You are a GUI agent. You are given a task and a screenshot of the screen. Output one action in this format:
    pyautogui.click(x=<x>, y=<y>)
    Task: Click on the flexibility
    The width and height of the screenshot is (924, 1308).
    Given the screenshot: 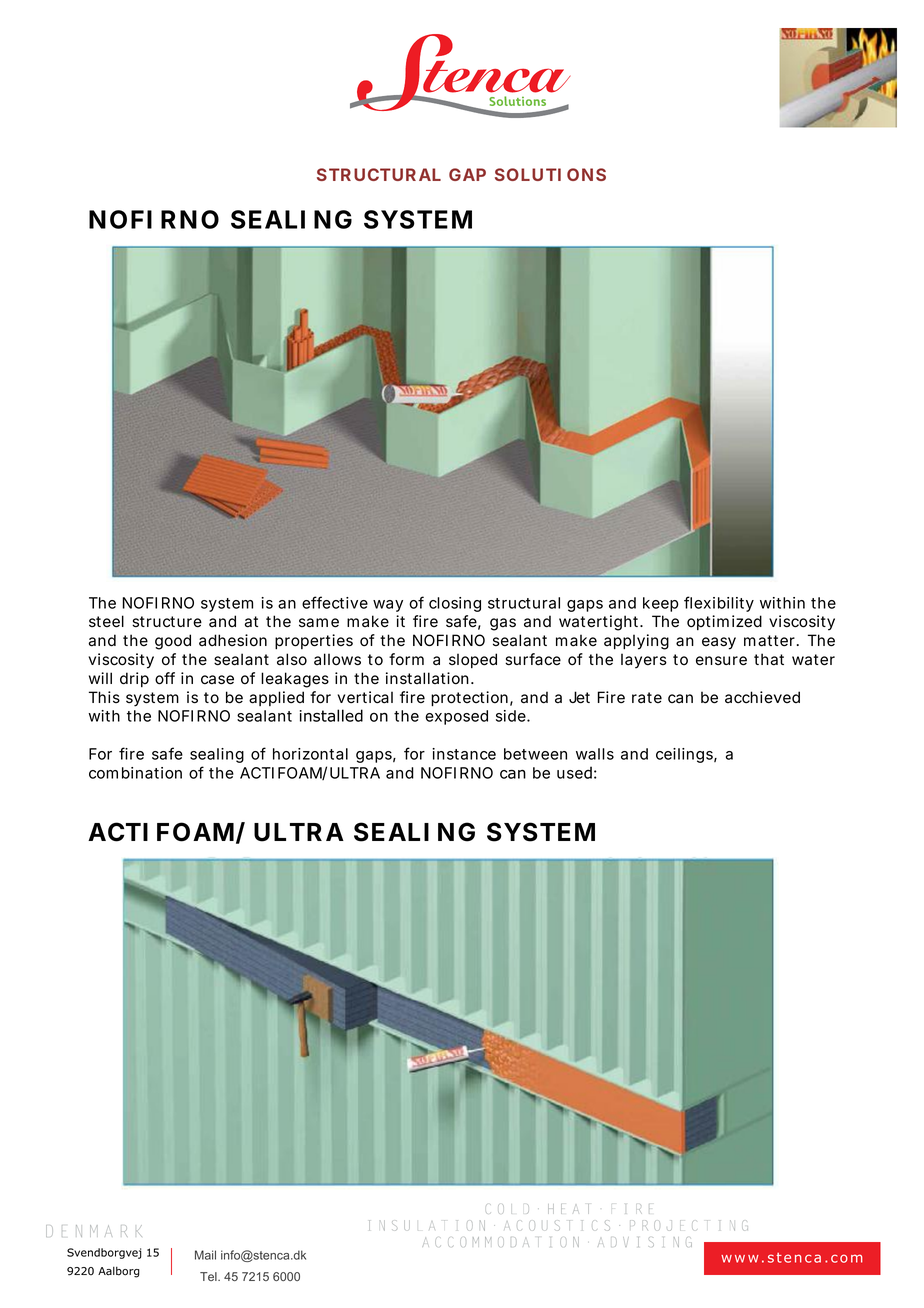 What is the action you would take?
    pyautogui.click(x=719, y=604)
